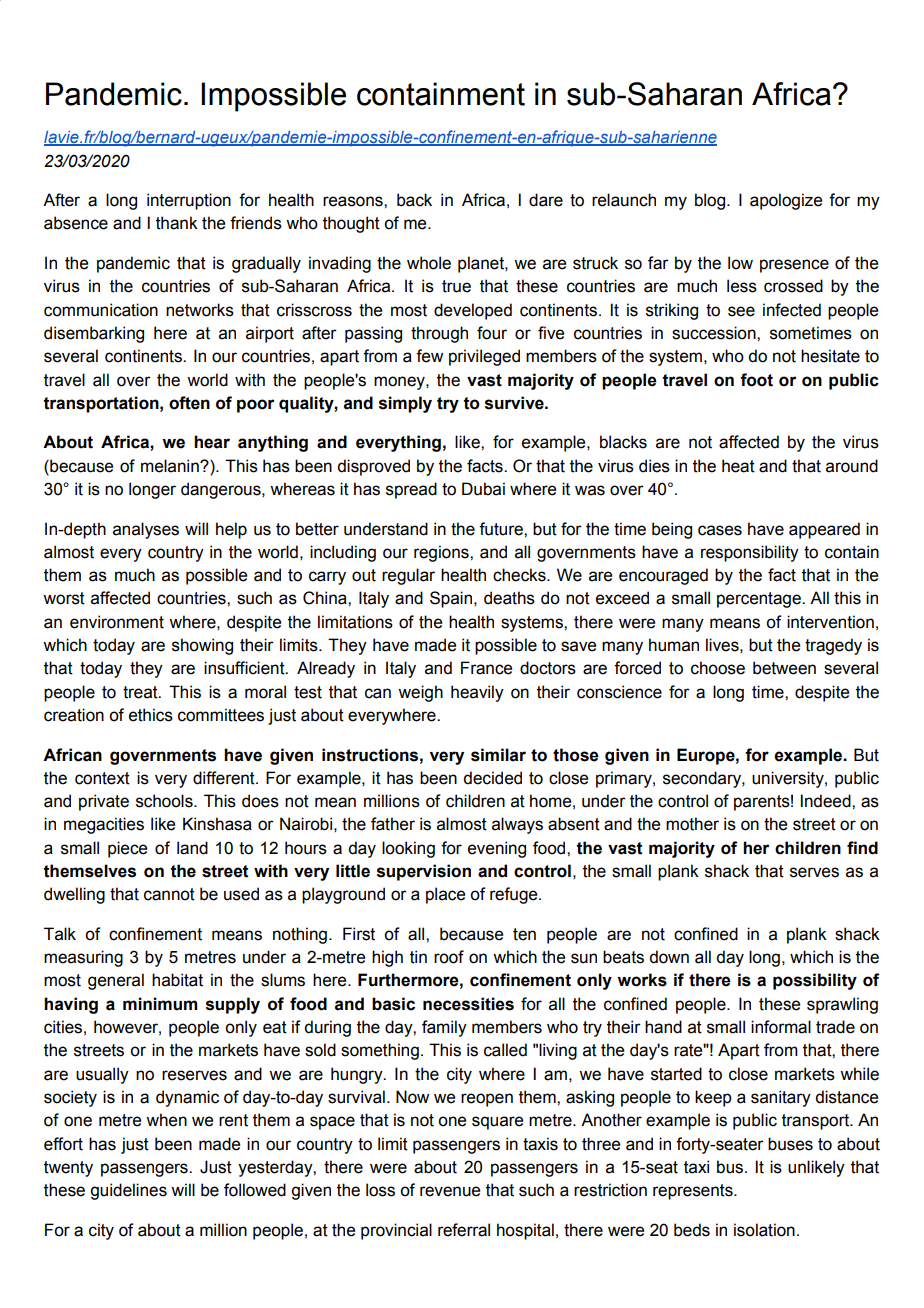  Describe the element at coordinates (862, 848) in the page. I see `find` at that location.
